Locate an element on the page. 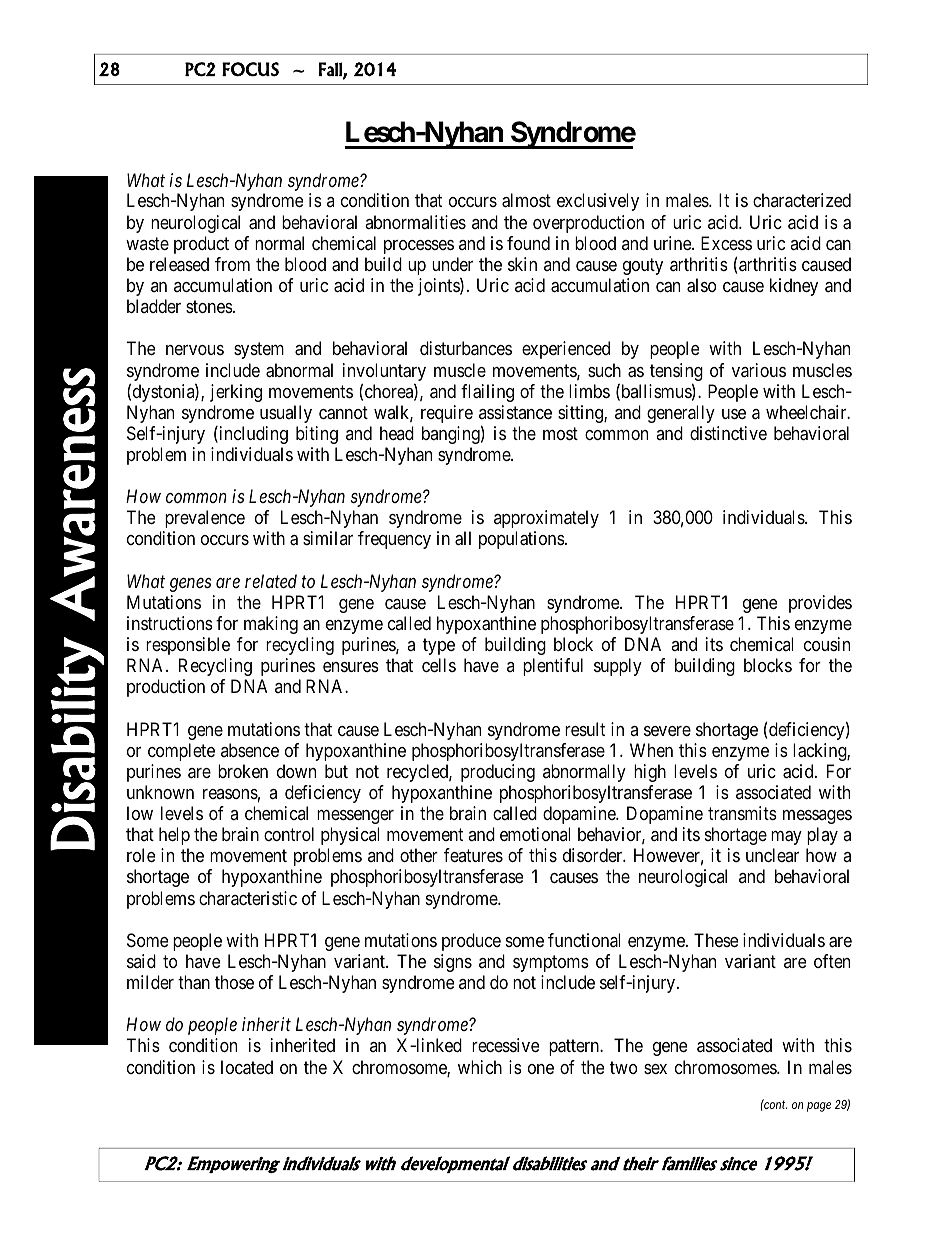  Excess is located at coordinates (726, 243).
